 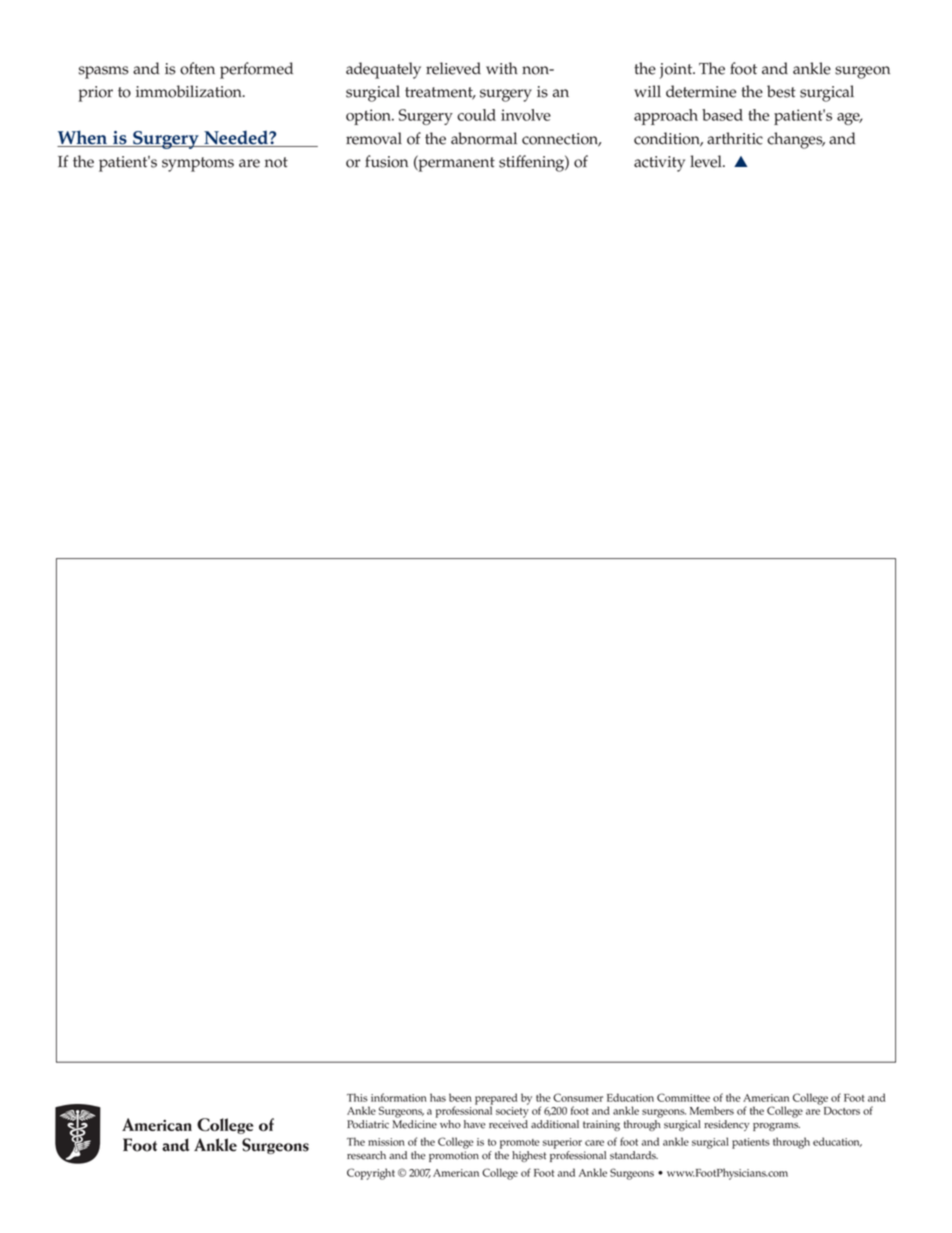 I want to click on This, so click(x=357, y=1097).
